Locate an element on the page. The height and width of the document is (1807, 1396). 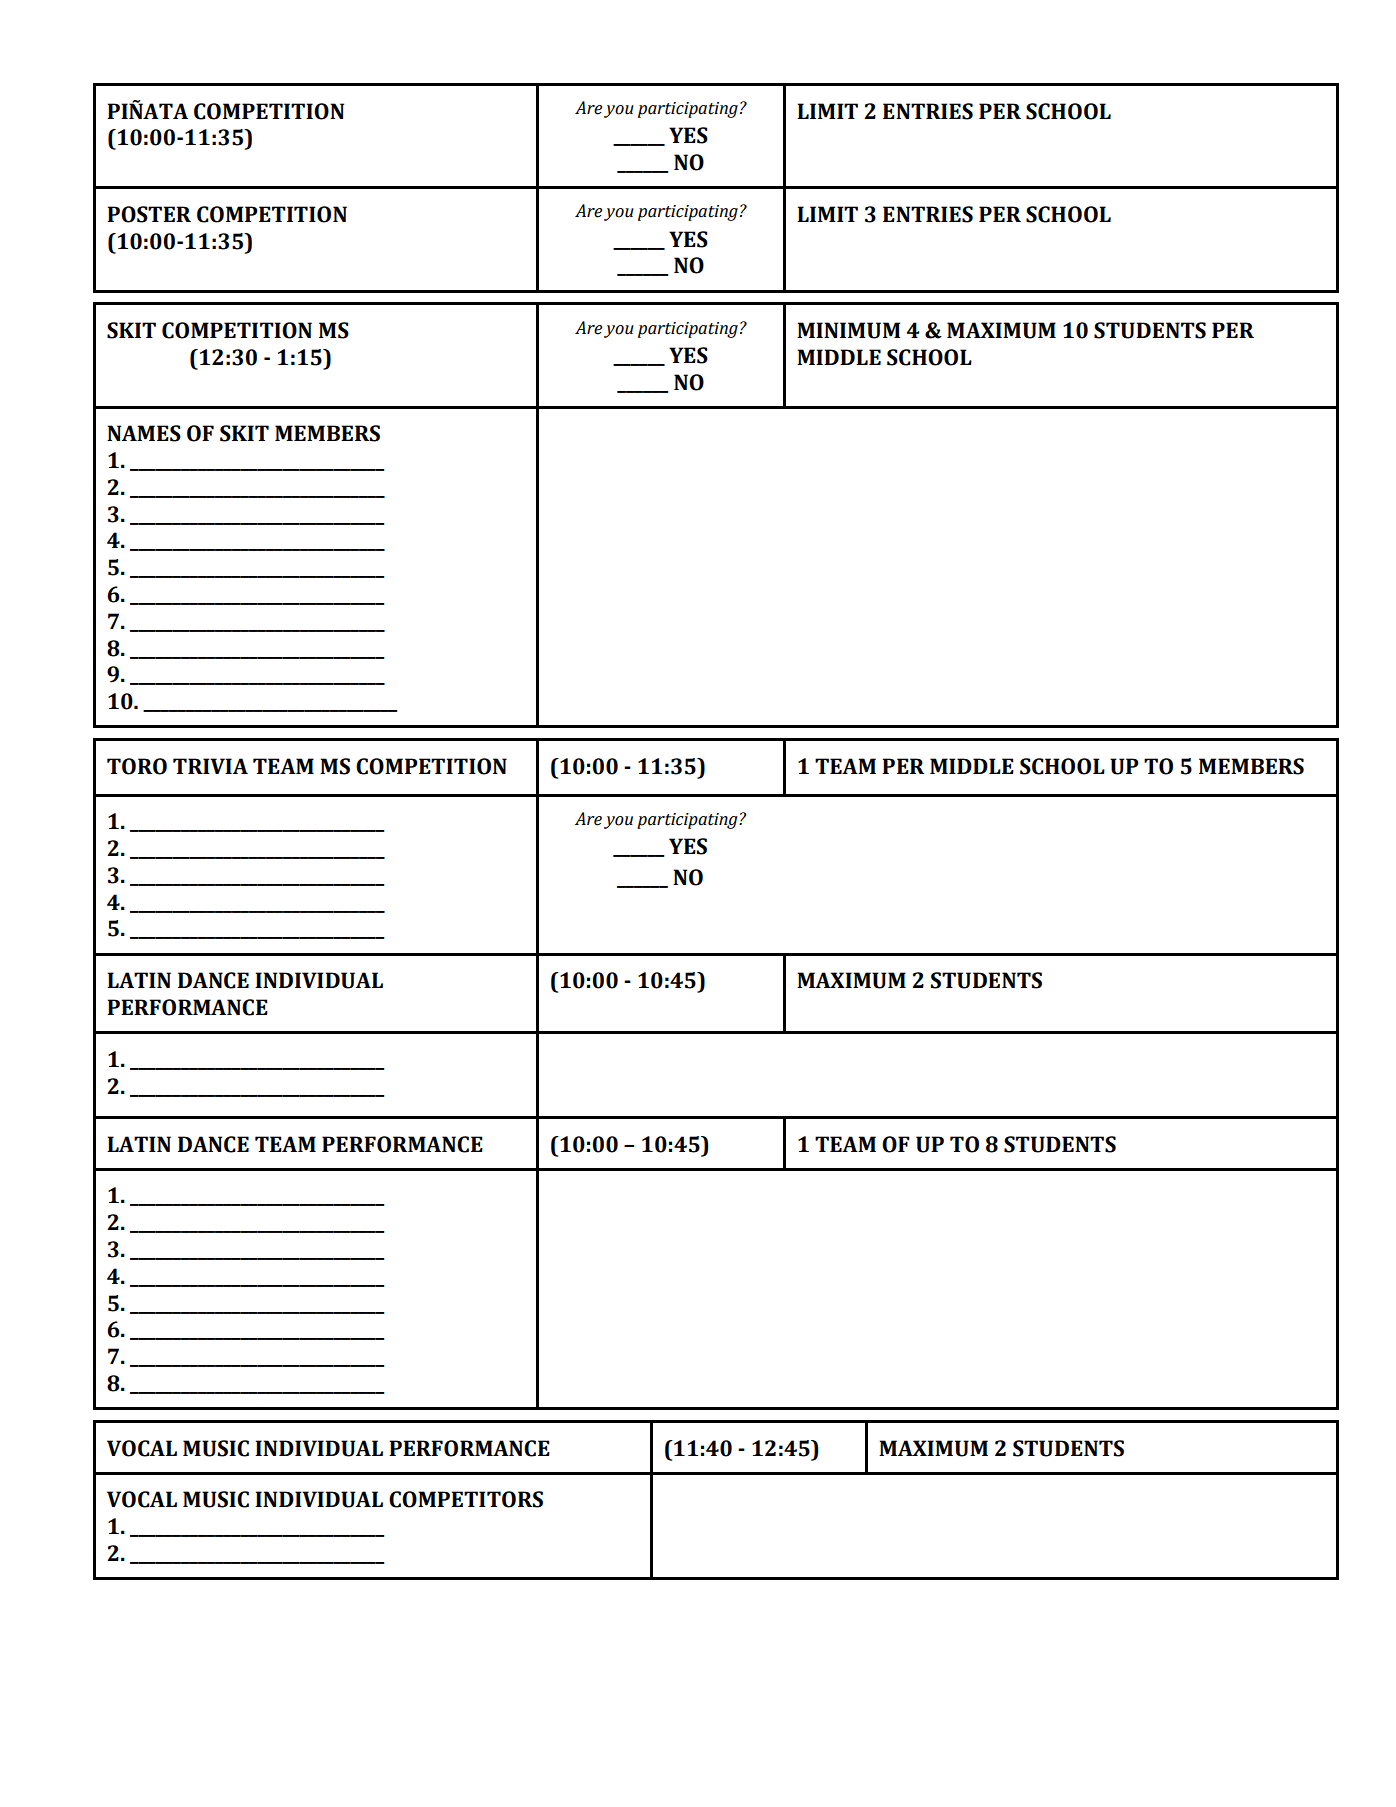
COMPETITORS is located at coordinates (466, 1499).
